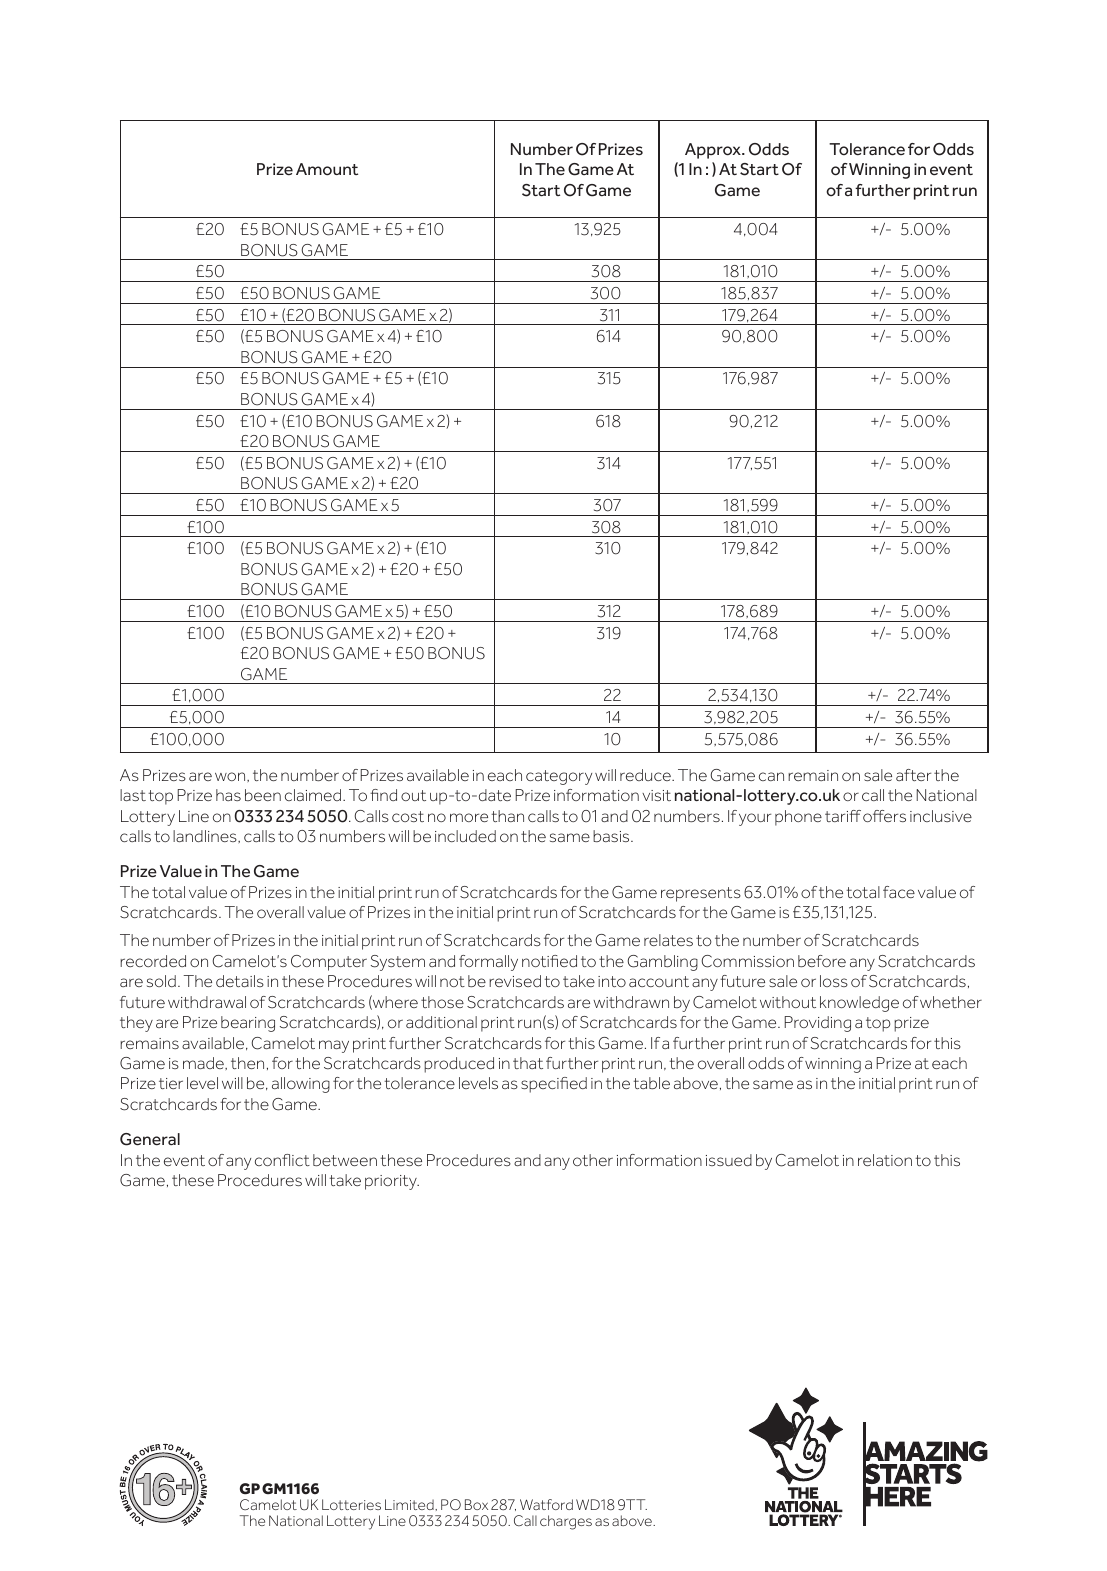 The image size is (1107, 1571). Describe the element at coordinates (507, 816) in the screenshot. I see `than` at that location.
